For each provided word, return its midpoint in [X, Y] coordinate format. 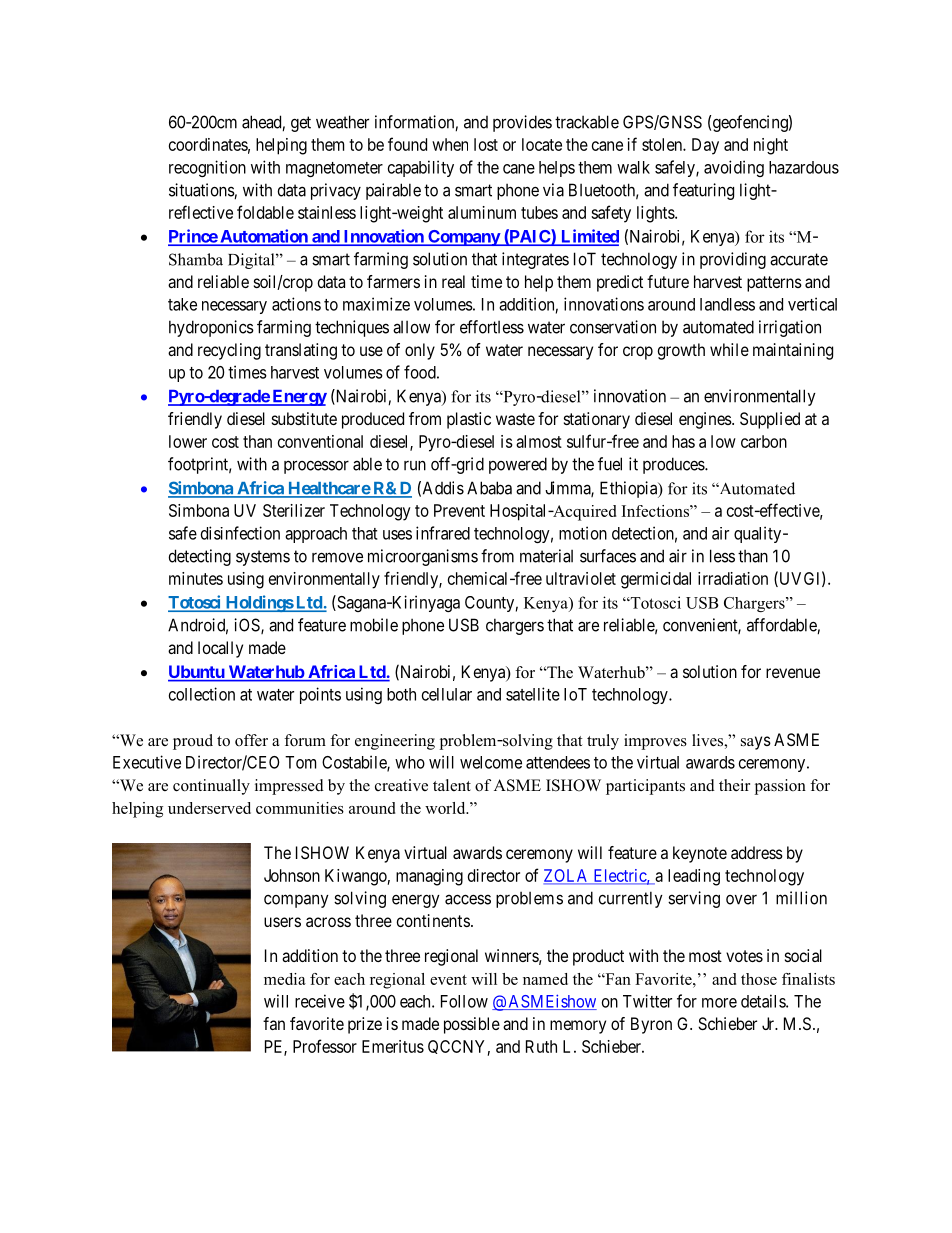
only [420, 351]
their [734, 785]
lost [486, 144]
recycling [229, 351]
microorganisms [423, 557]
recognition [207, 168]
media [285, 979]
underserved [209, 808]
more [719, 1003]
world [446, 808]
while [729, 349]
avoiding [734, 168]
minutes [196, 578]
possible [472, 1025]
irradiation [733, 578]
